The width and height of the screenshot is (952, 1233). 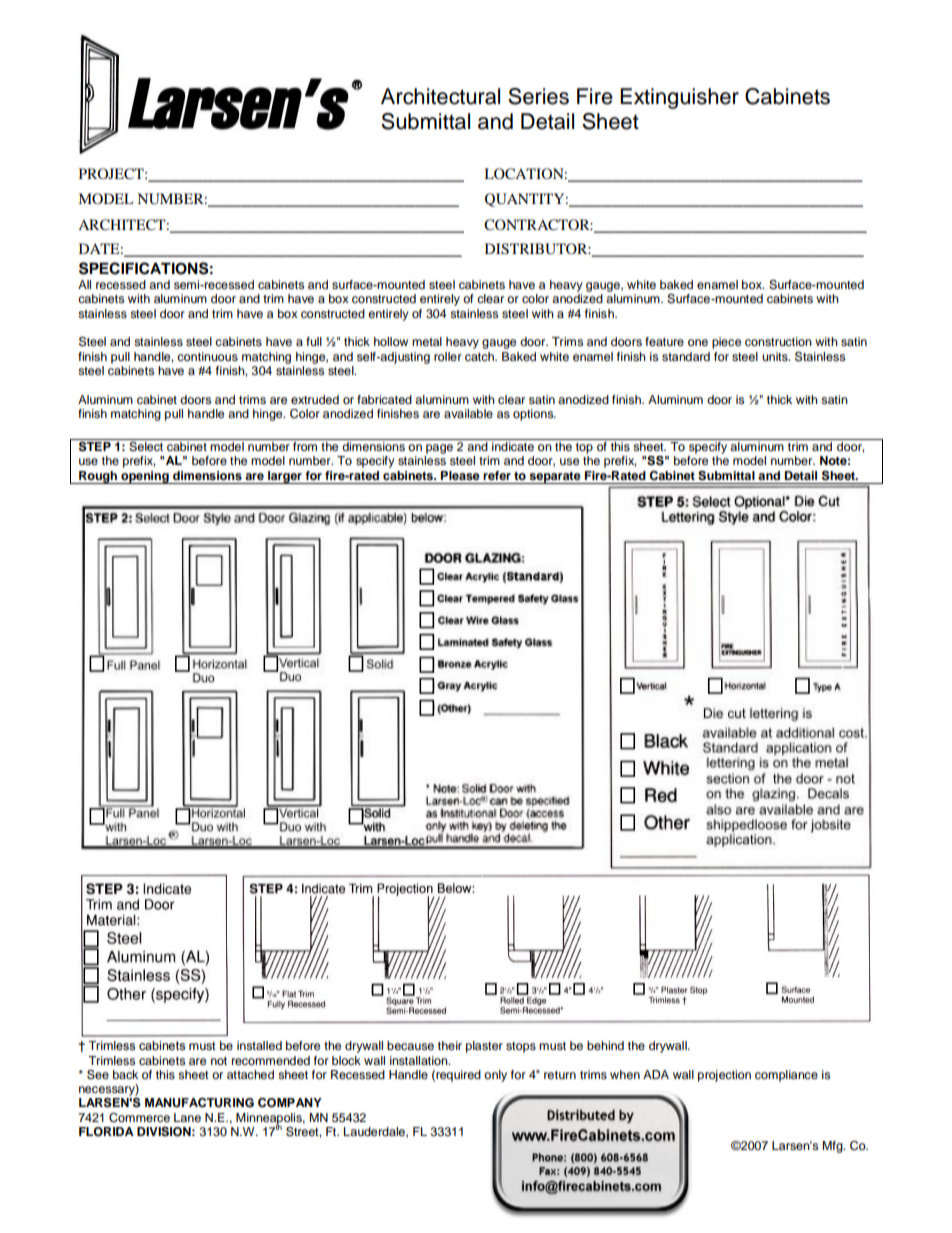 What do you see at coordinates (450, 1045) in the screenshot?
I see `their` at bounding box center [450, 1045].
